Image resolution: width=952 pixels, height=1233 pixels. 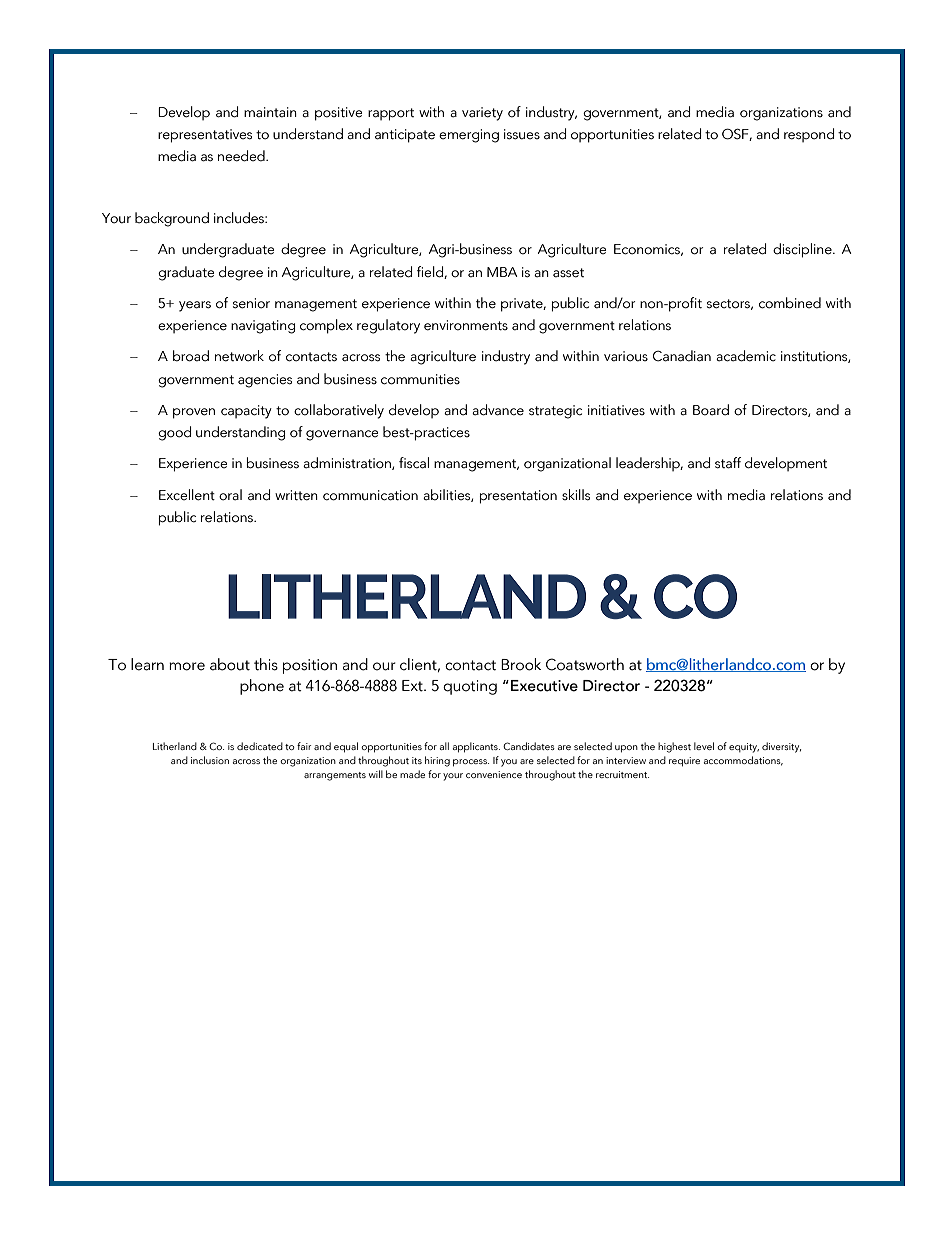 What do you see at coordinates (210, 760) in the screenshot?
I see `inclusion` at bounding box center [210, 760].
